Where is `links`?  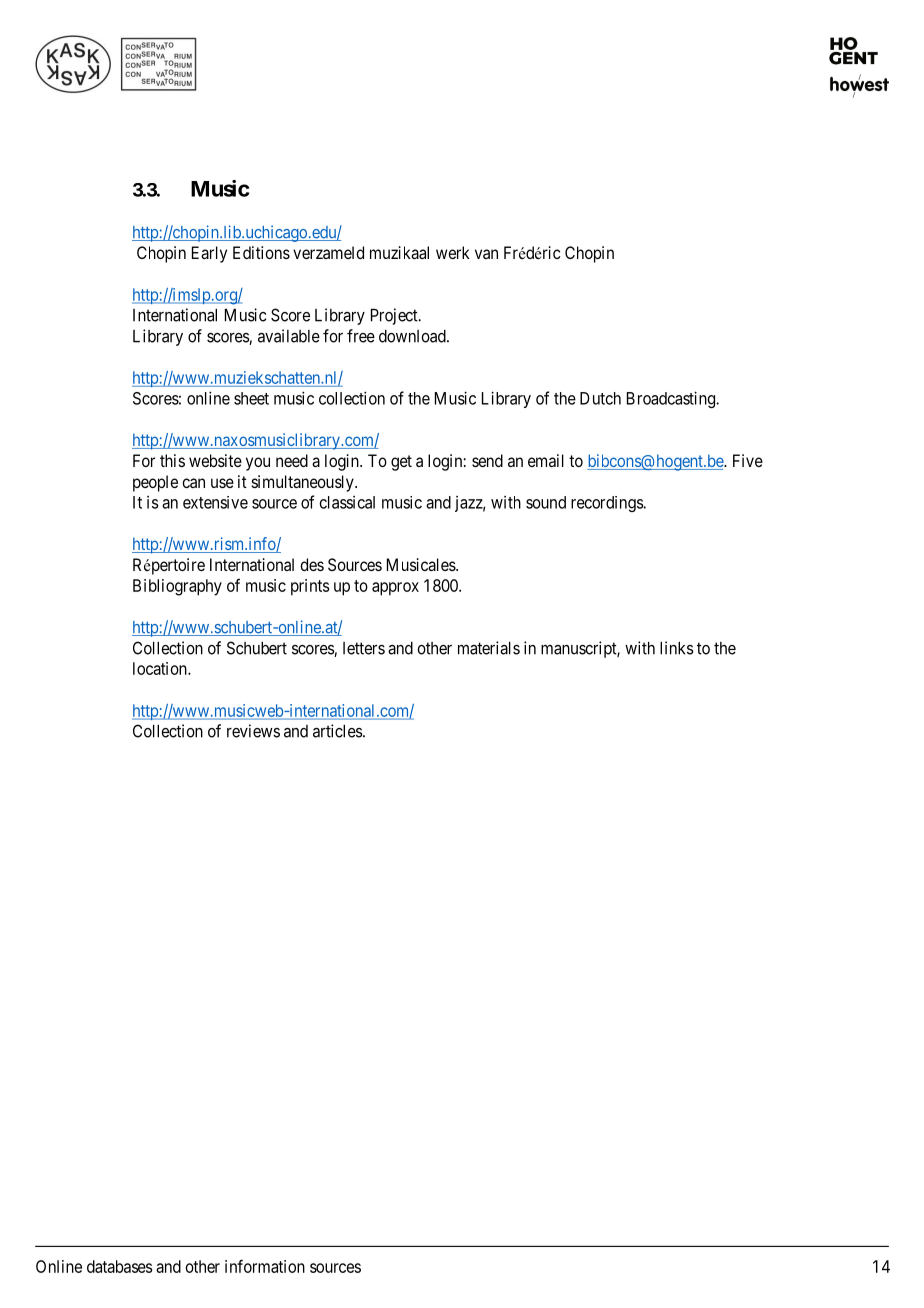
links is located at coordinates (677, 648).
